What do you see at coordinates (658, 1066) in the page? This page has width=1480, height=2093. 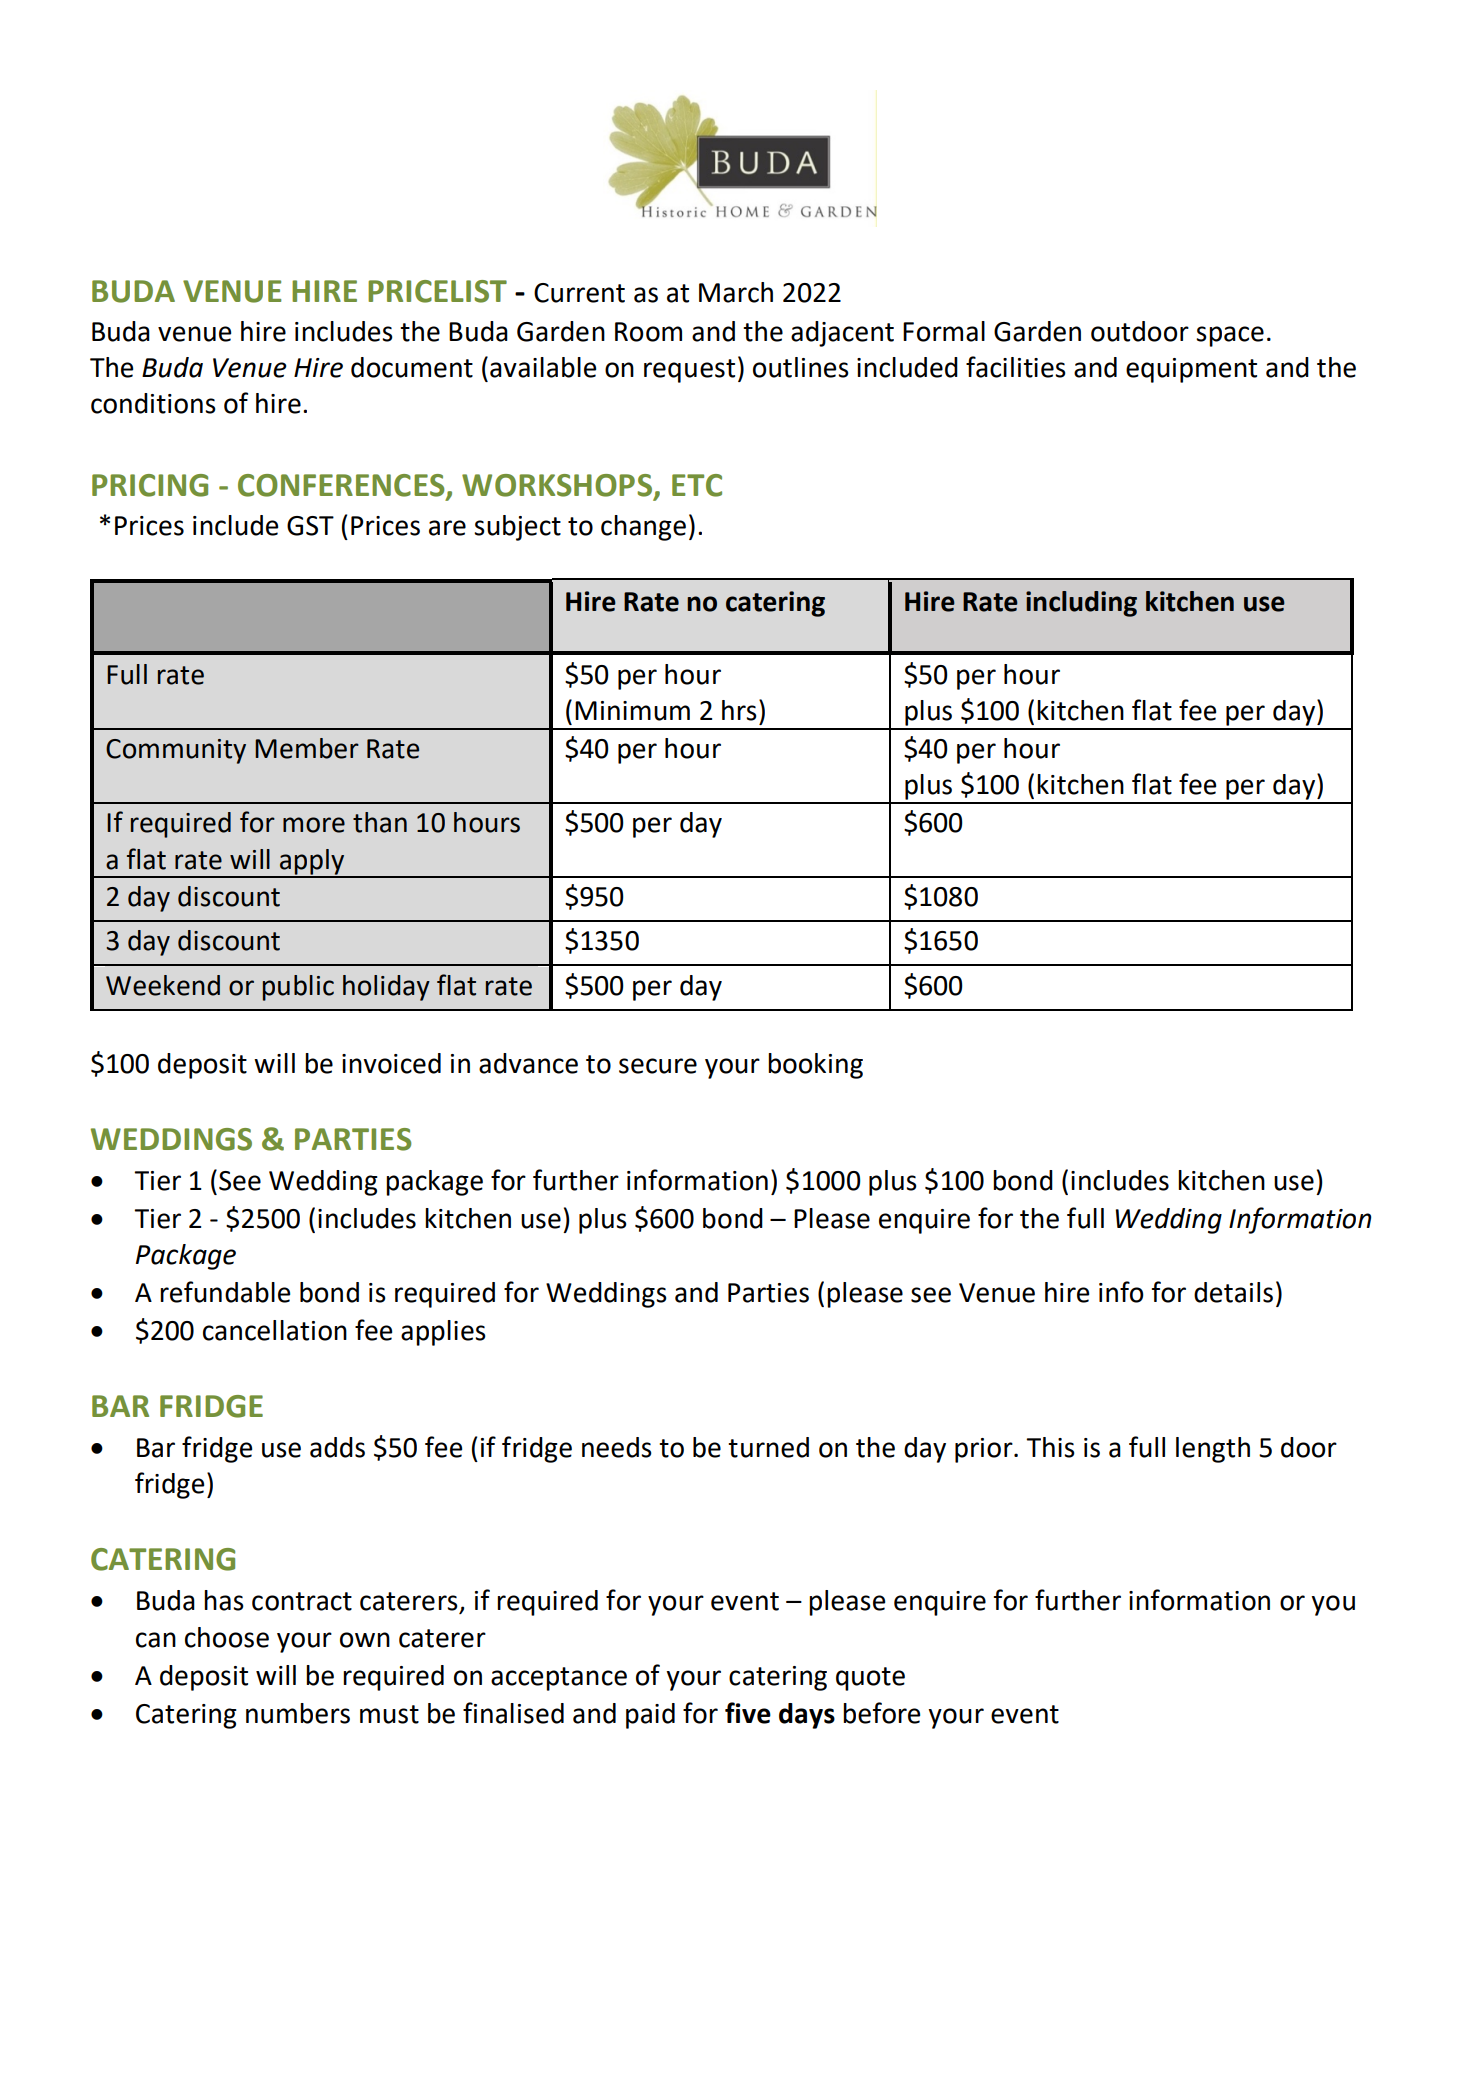 I see `secure` at bounding box center [658, 1066].
